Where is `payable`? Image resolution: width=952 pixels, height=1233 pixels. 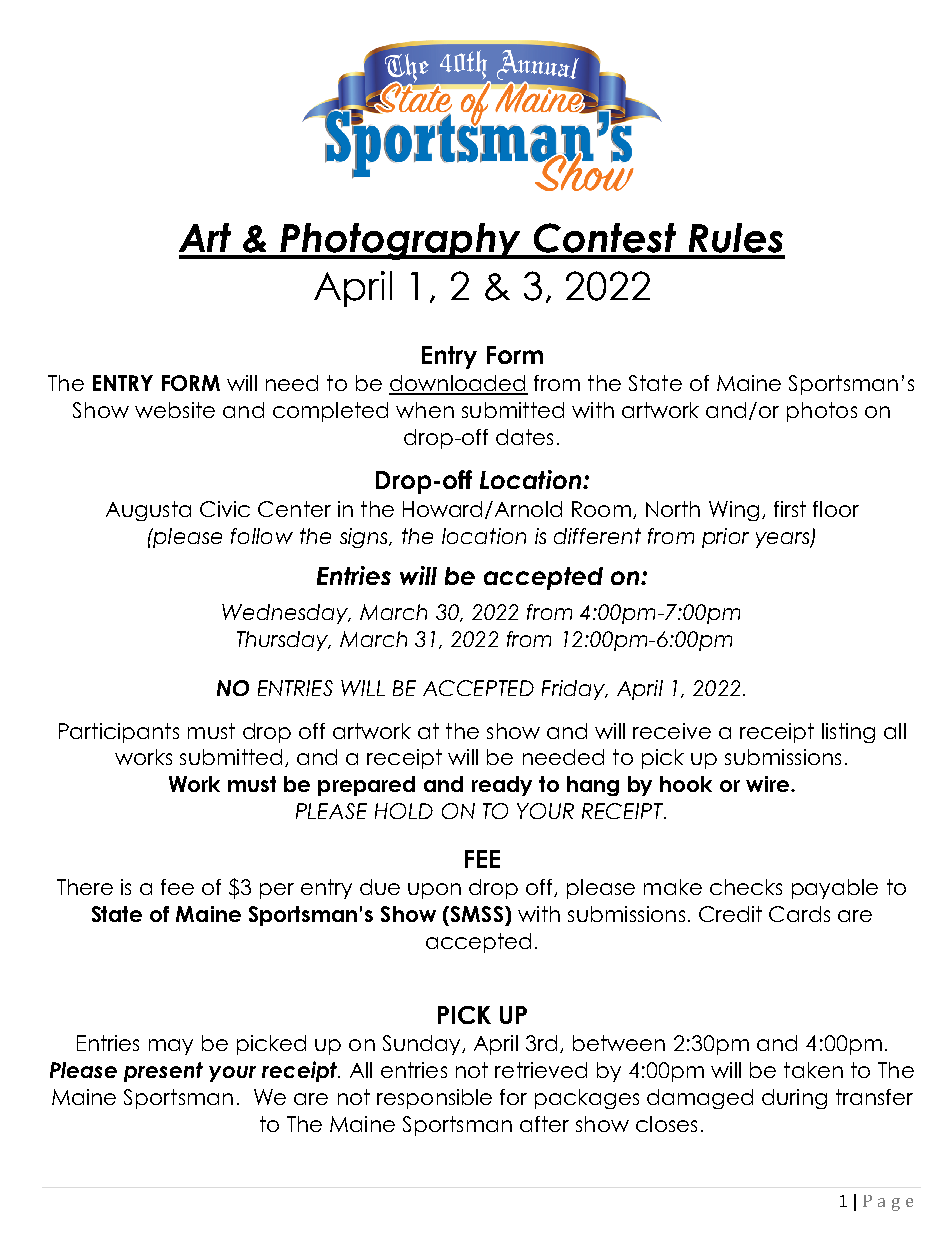
payable is located at coordinates (835, 889).
